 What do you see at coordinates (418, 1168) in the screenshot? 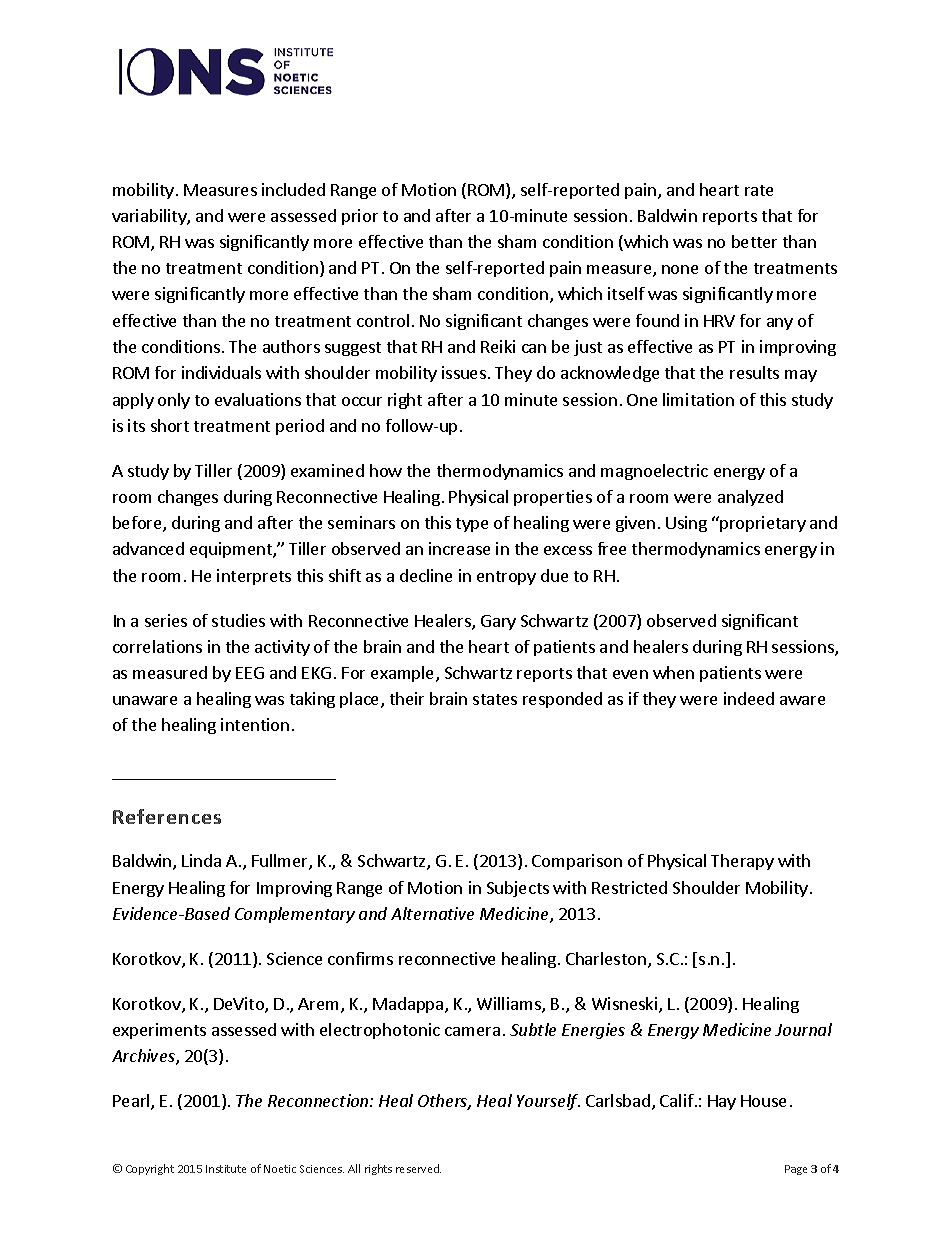
I see `reserved` at bounding box center [418, 1168].
